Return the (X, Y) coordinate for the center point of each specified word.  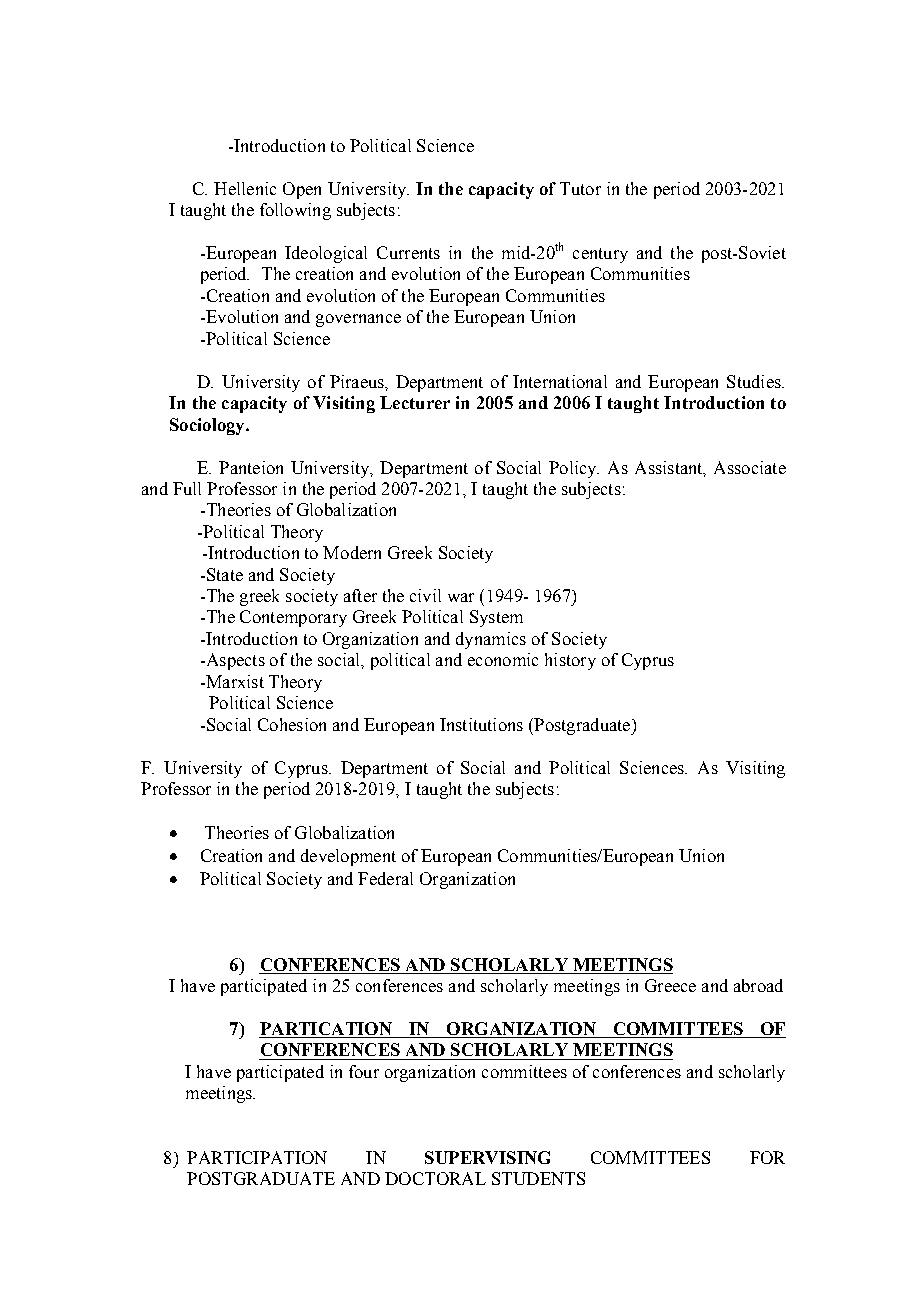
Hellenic (245, 188)
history (570, 661)
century (600, 255)
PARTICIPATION (257, 1157)
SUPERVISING (487, 1157)
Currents (408, 252)
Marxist (234, 681)
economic (503, 659)
